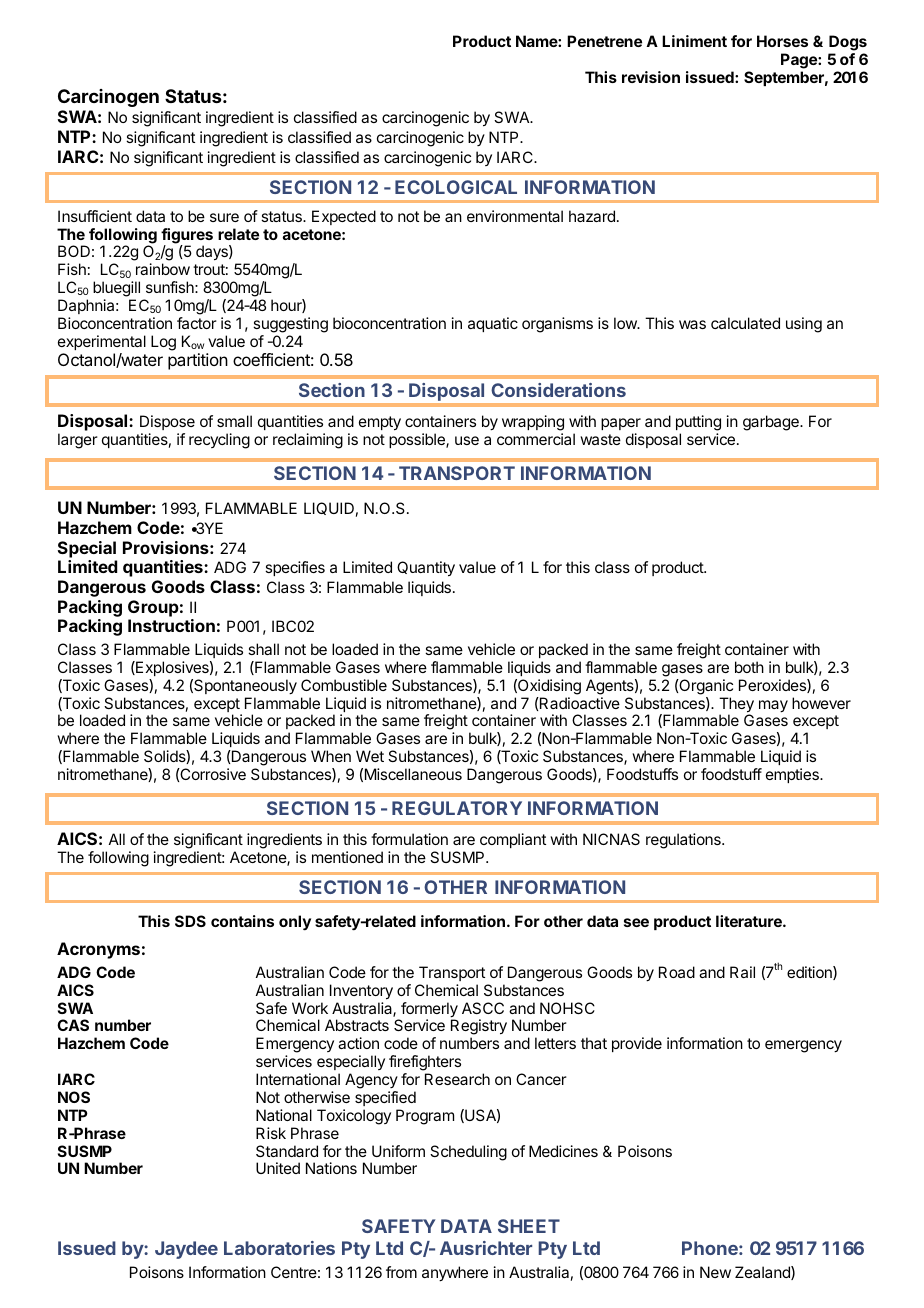 This screenshot has height=1308, width=924. I want to click on Instruction, so click(171, 625).
